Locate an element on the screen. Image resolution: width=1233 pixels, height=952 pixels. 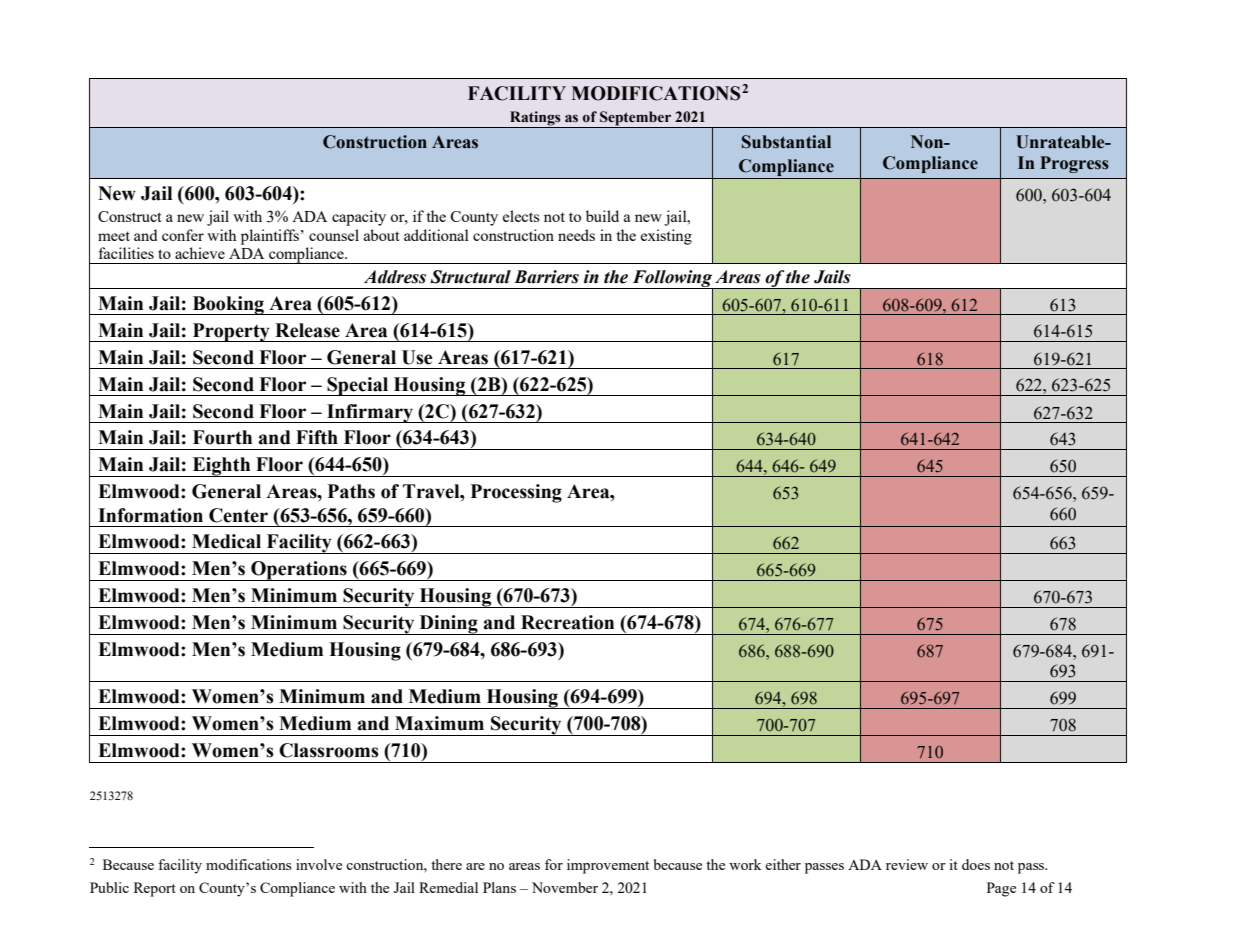
confer is located at coordinates (183, 235).
